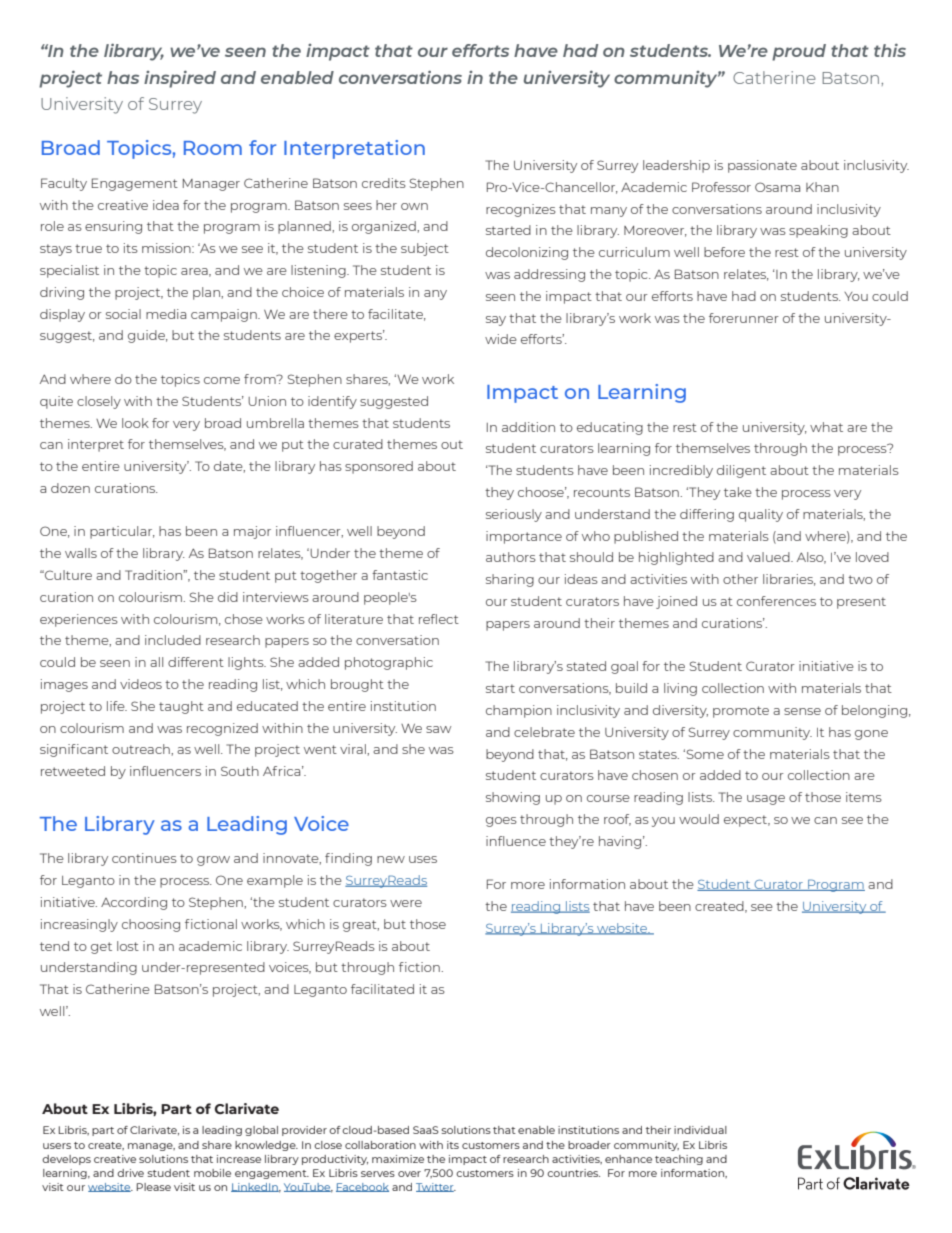  I want to click on Twitter, so click(436, 1187).
